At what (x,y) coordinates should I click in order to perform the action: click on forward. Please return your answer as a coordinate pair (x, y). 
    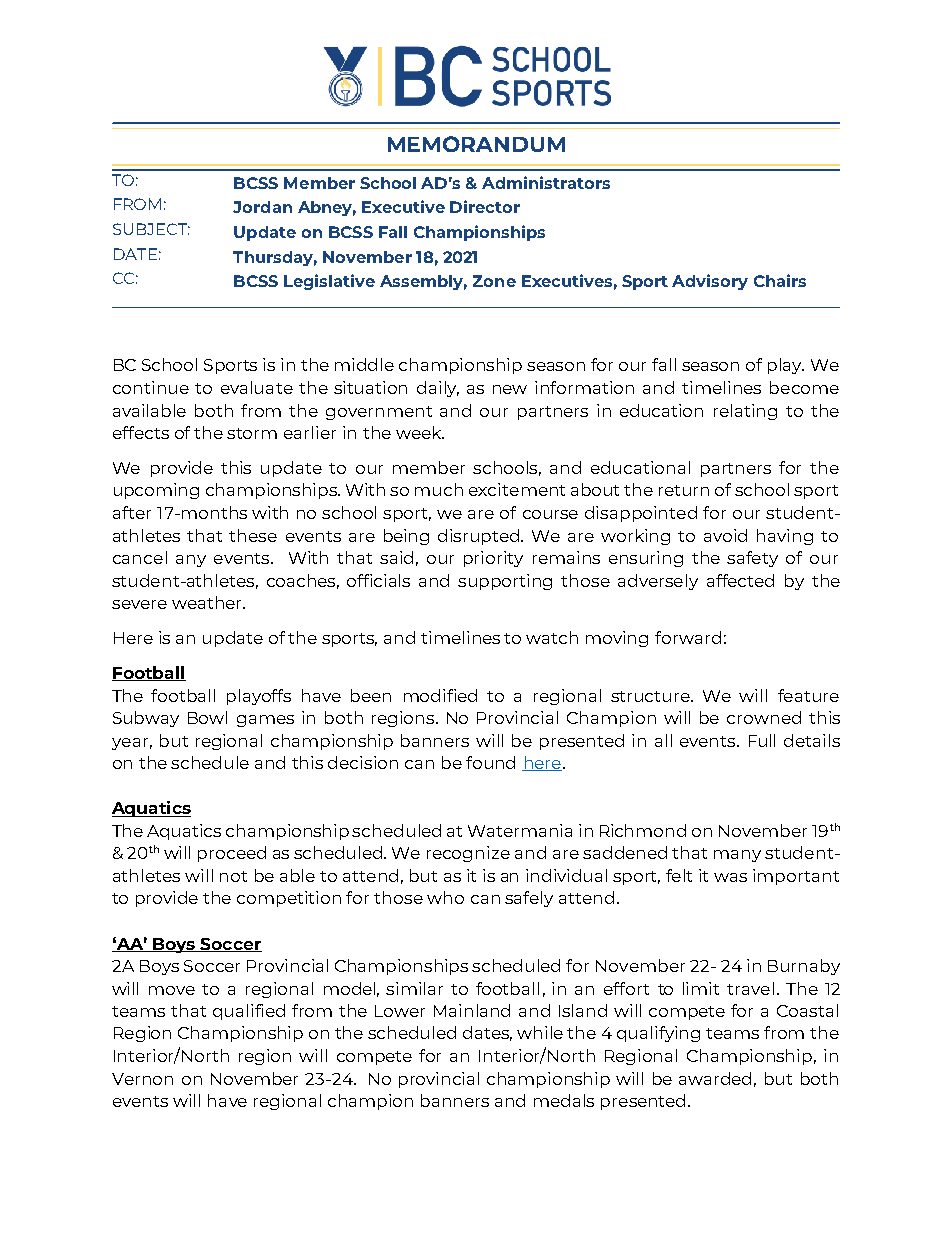
    Looking at the image, I should click on (688, 637).
